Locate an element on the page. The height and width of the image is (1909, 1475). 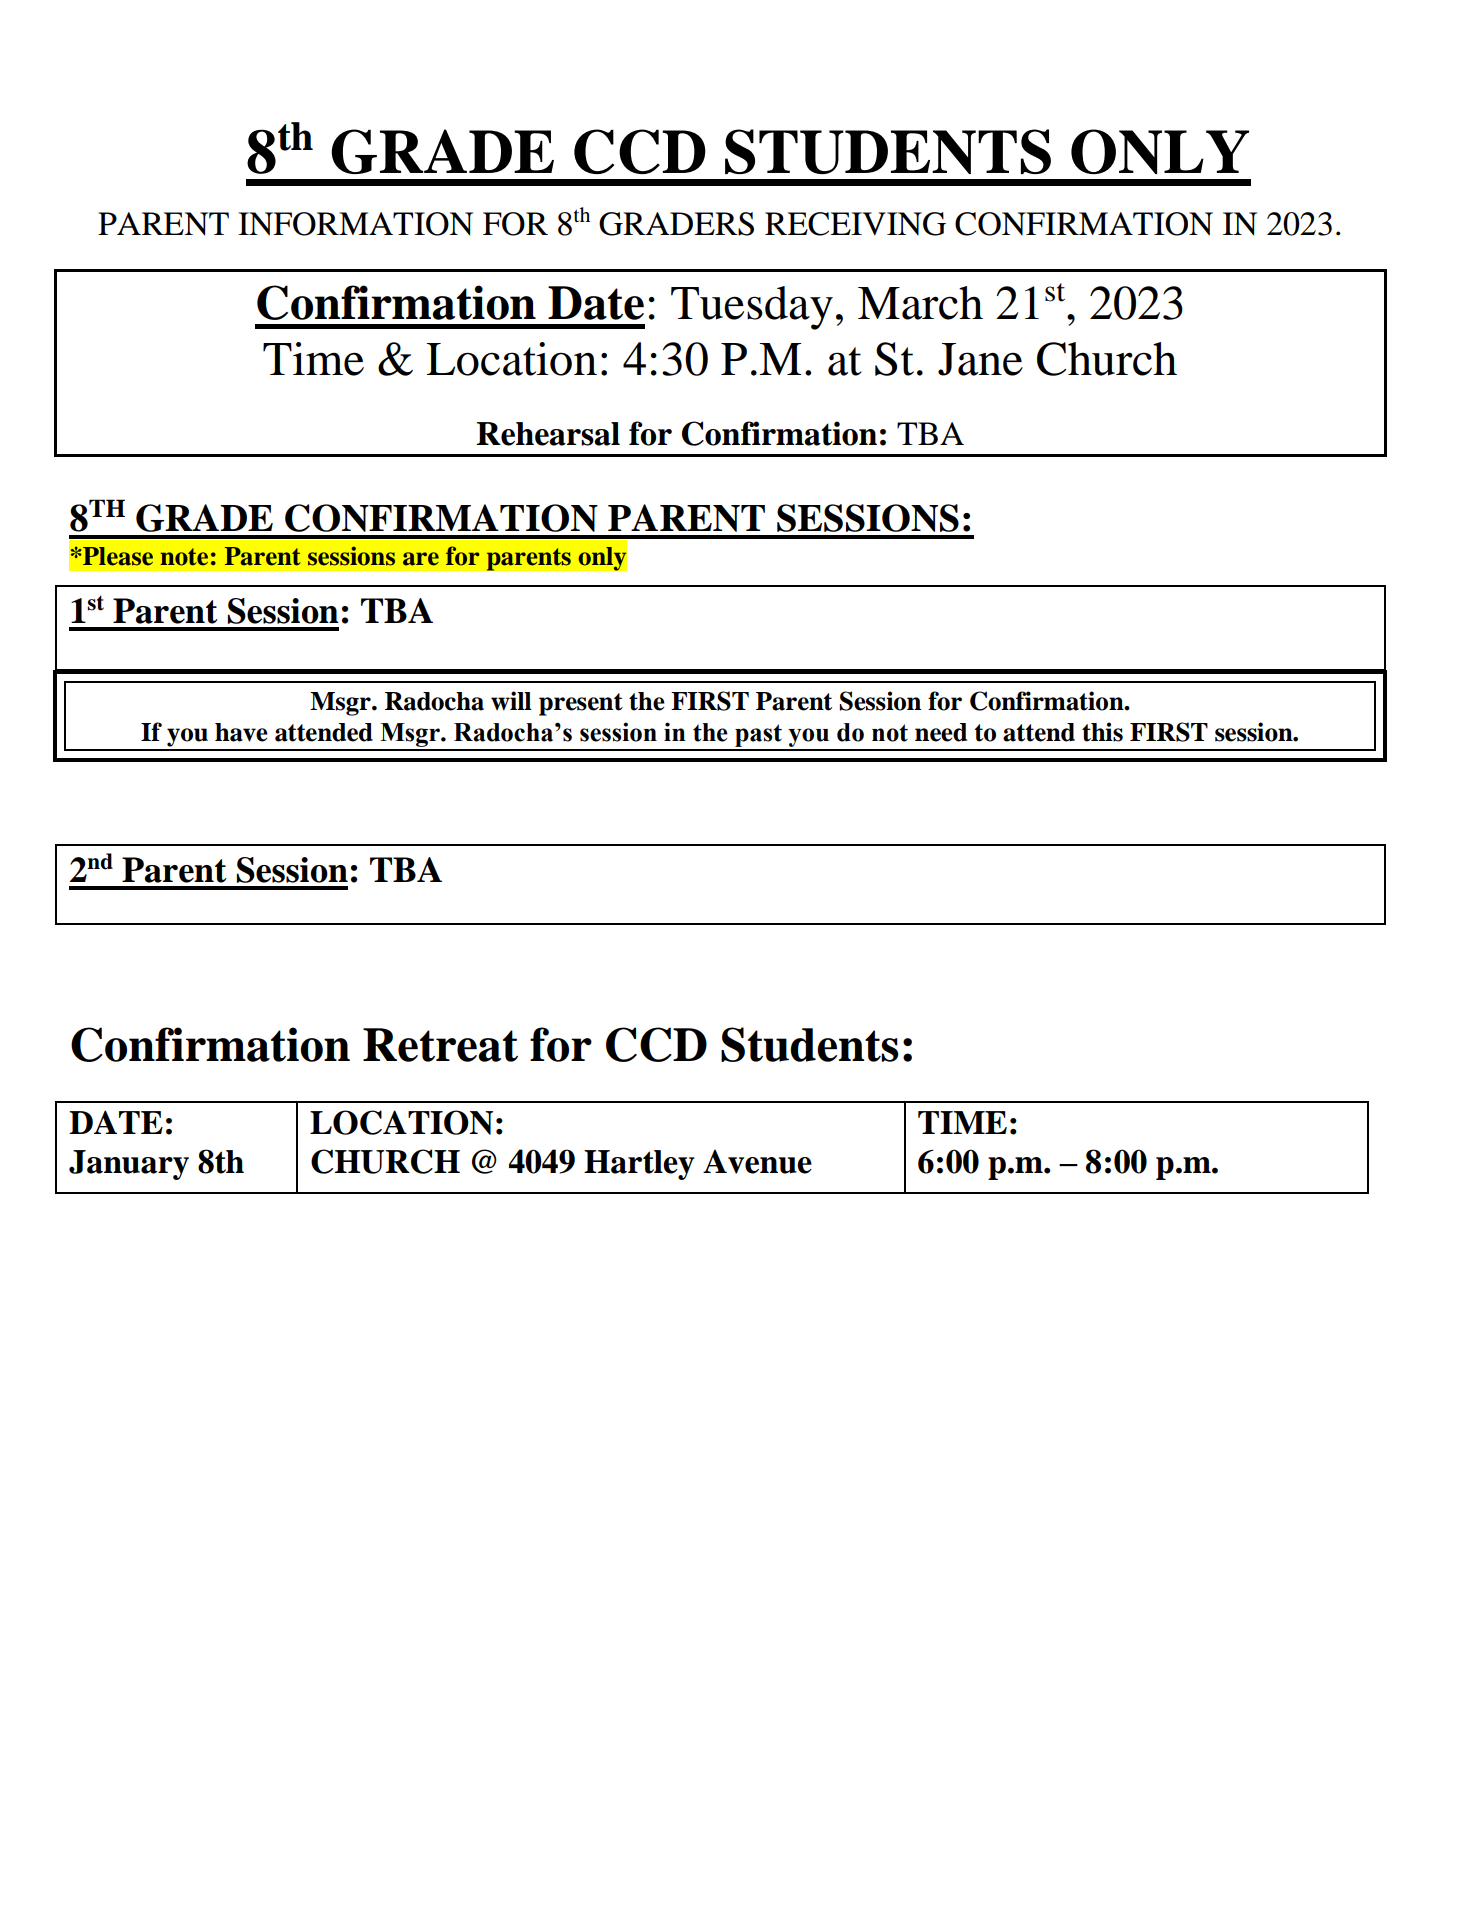
January is located at coordinates (129, 1165).
